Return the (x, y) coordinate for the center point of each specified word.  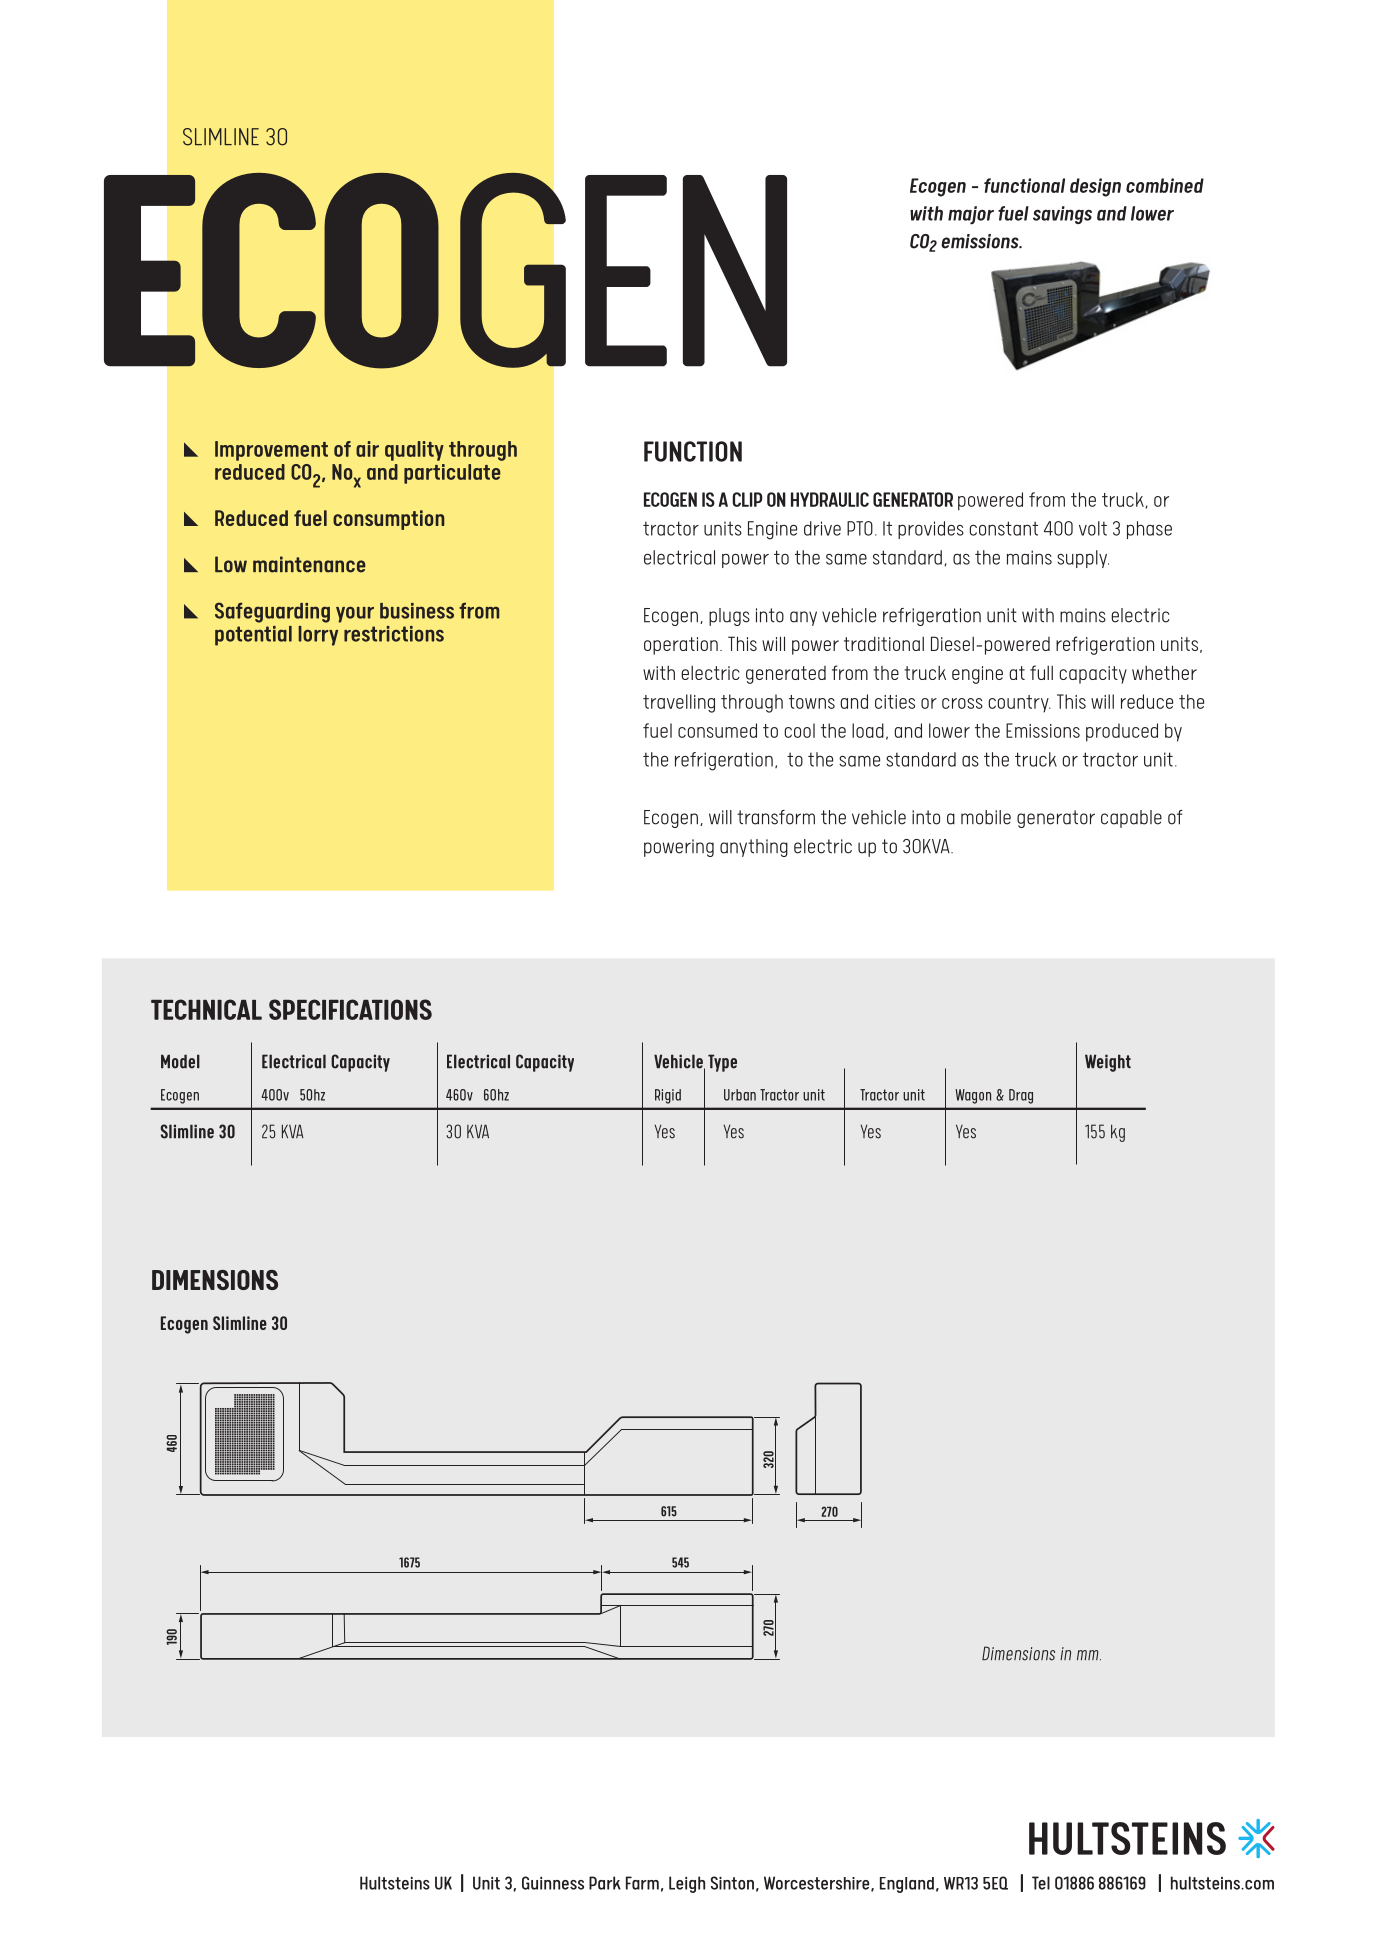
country (1019, 704)
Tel (1041, 1883)
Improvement (271, 451)
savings (1062, 215)
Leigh (687, 1884)
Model (180, 1061)
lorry (318, 636)
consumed (717, 730)
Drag (1021, 1096)
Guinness (553, 1883)
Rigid (668, 1096)
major (971, 215)
